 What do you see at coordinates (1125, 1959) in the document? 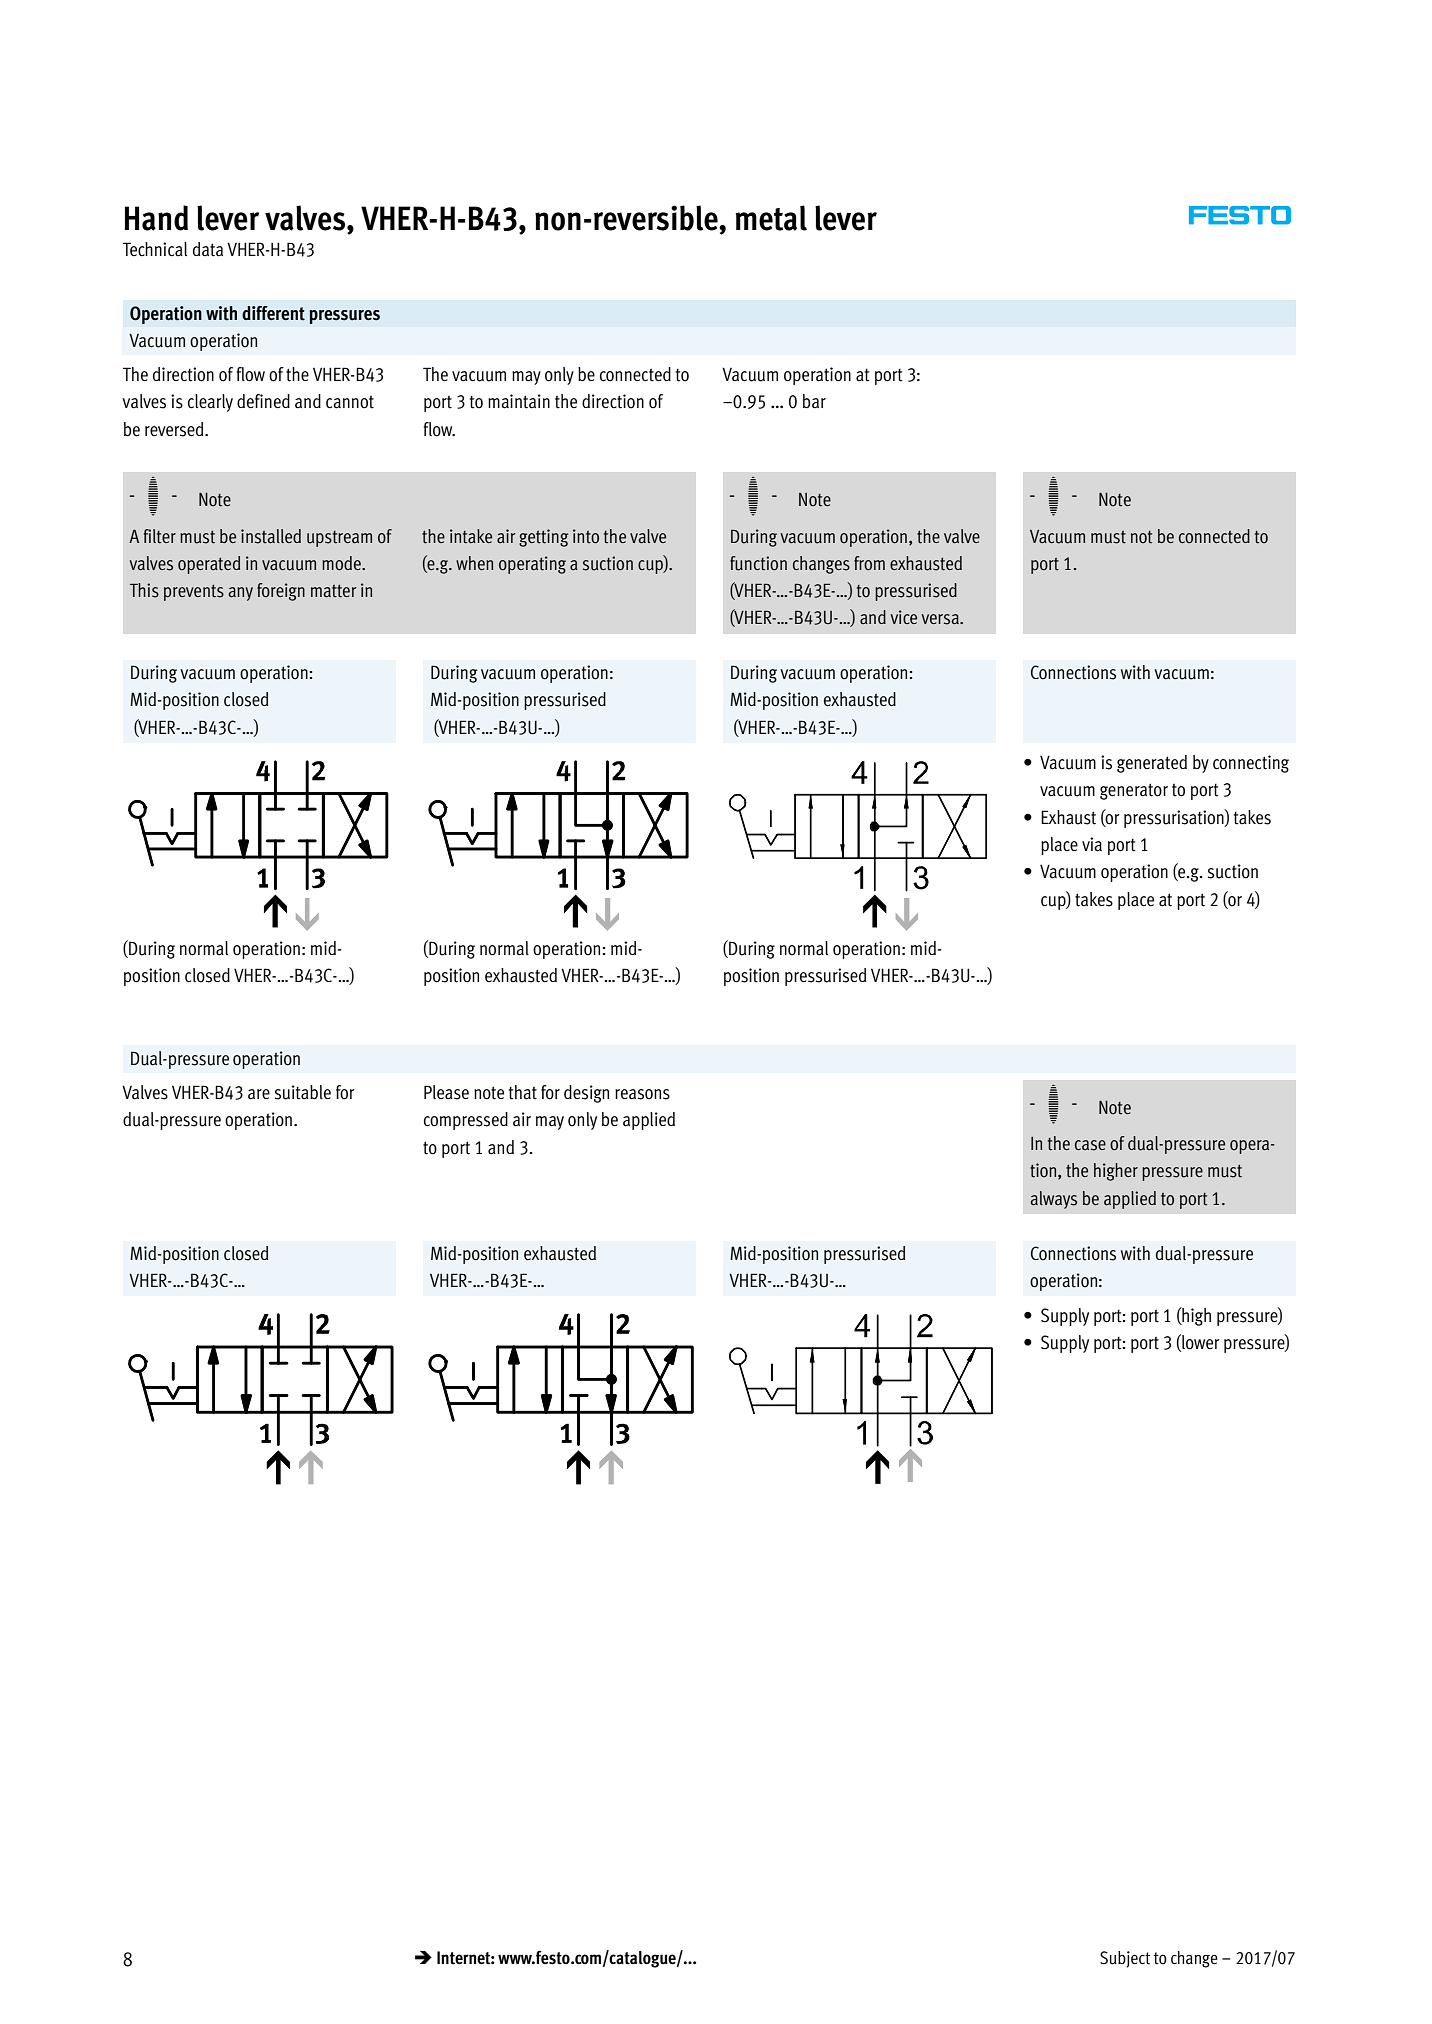
I see `Subject` at bounding box center [1125, 1959].
